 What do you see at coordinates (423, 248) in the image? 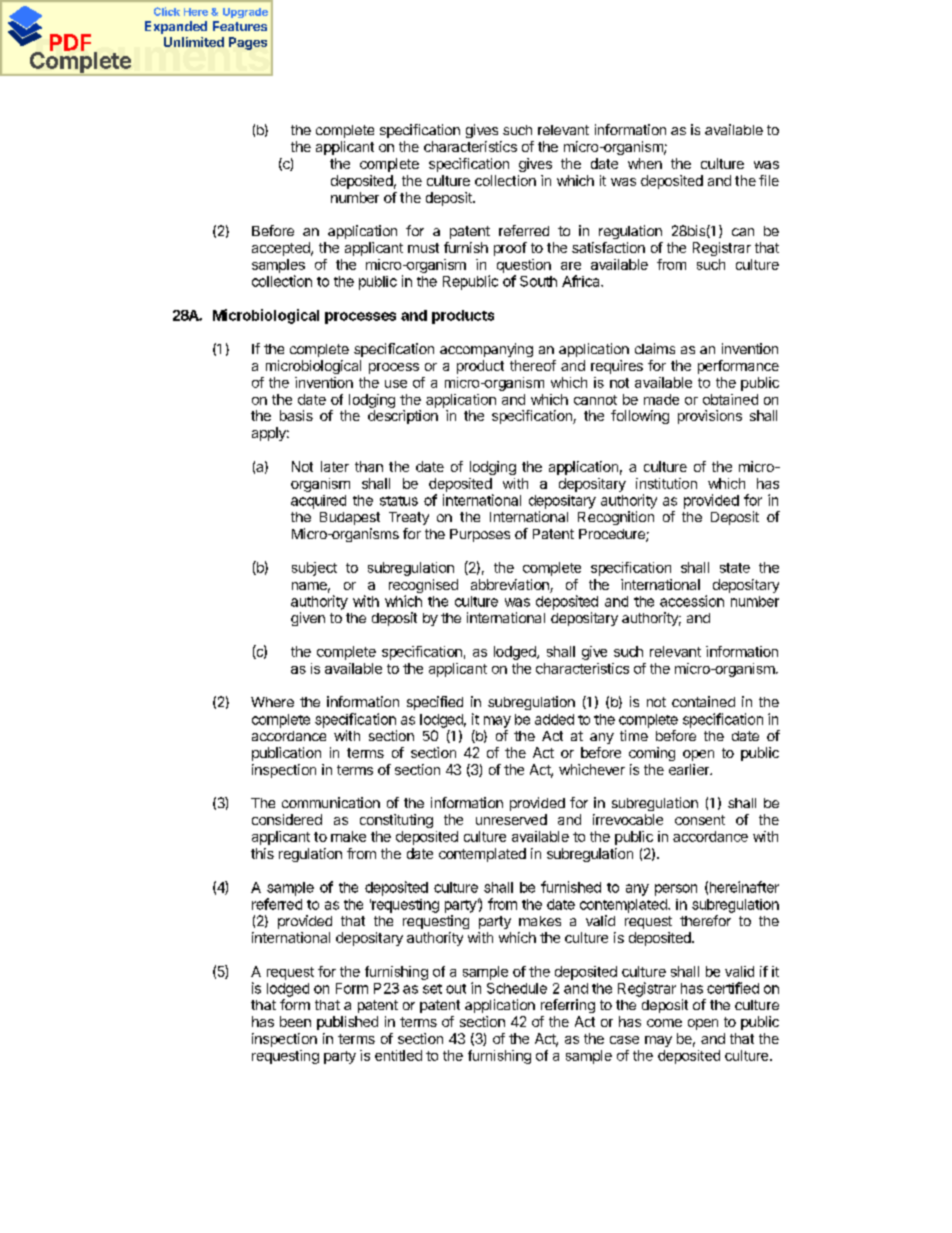
I see `must` at bounding box center [423, 248].
